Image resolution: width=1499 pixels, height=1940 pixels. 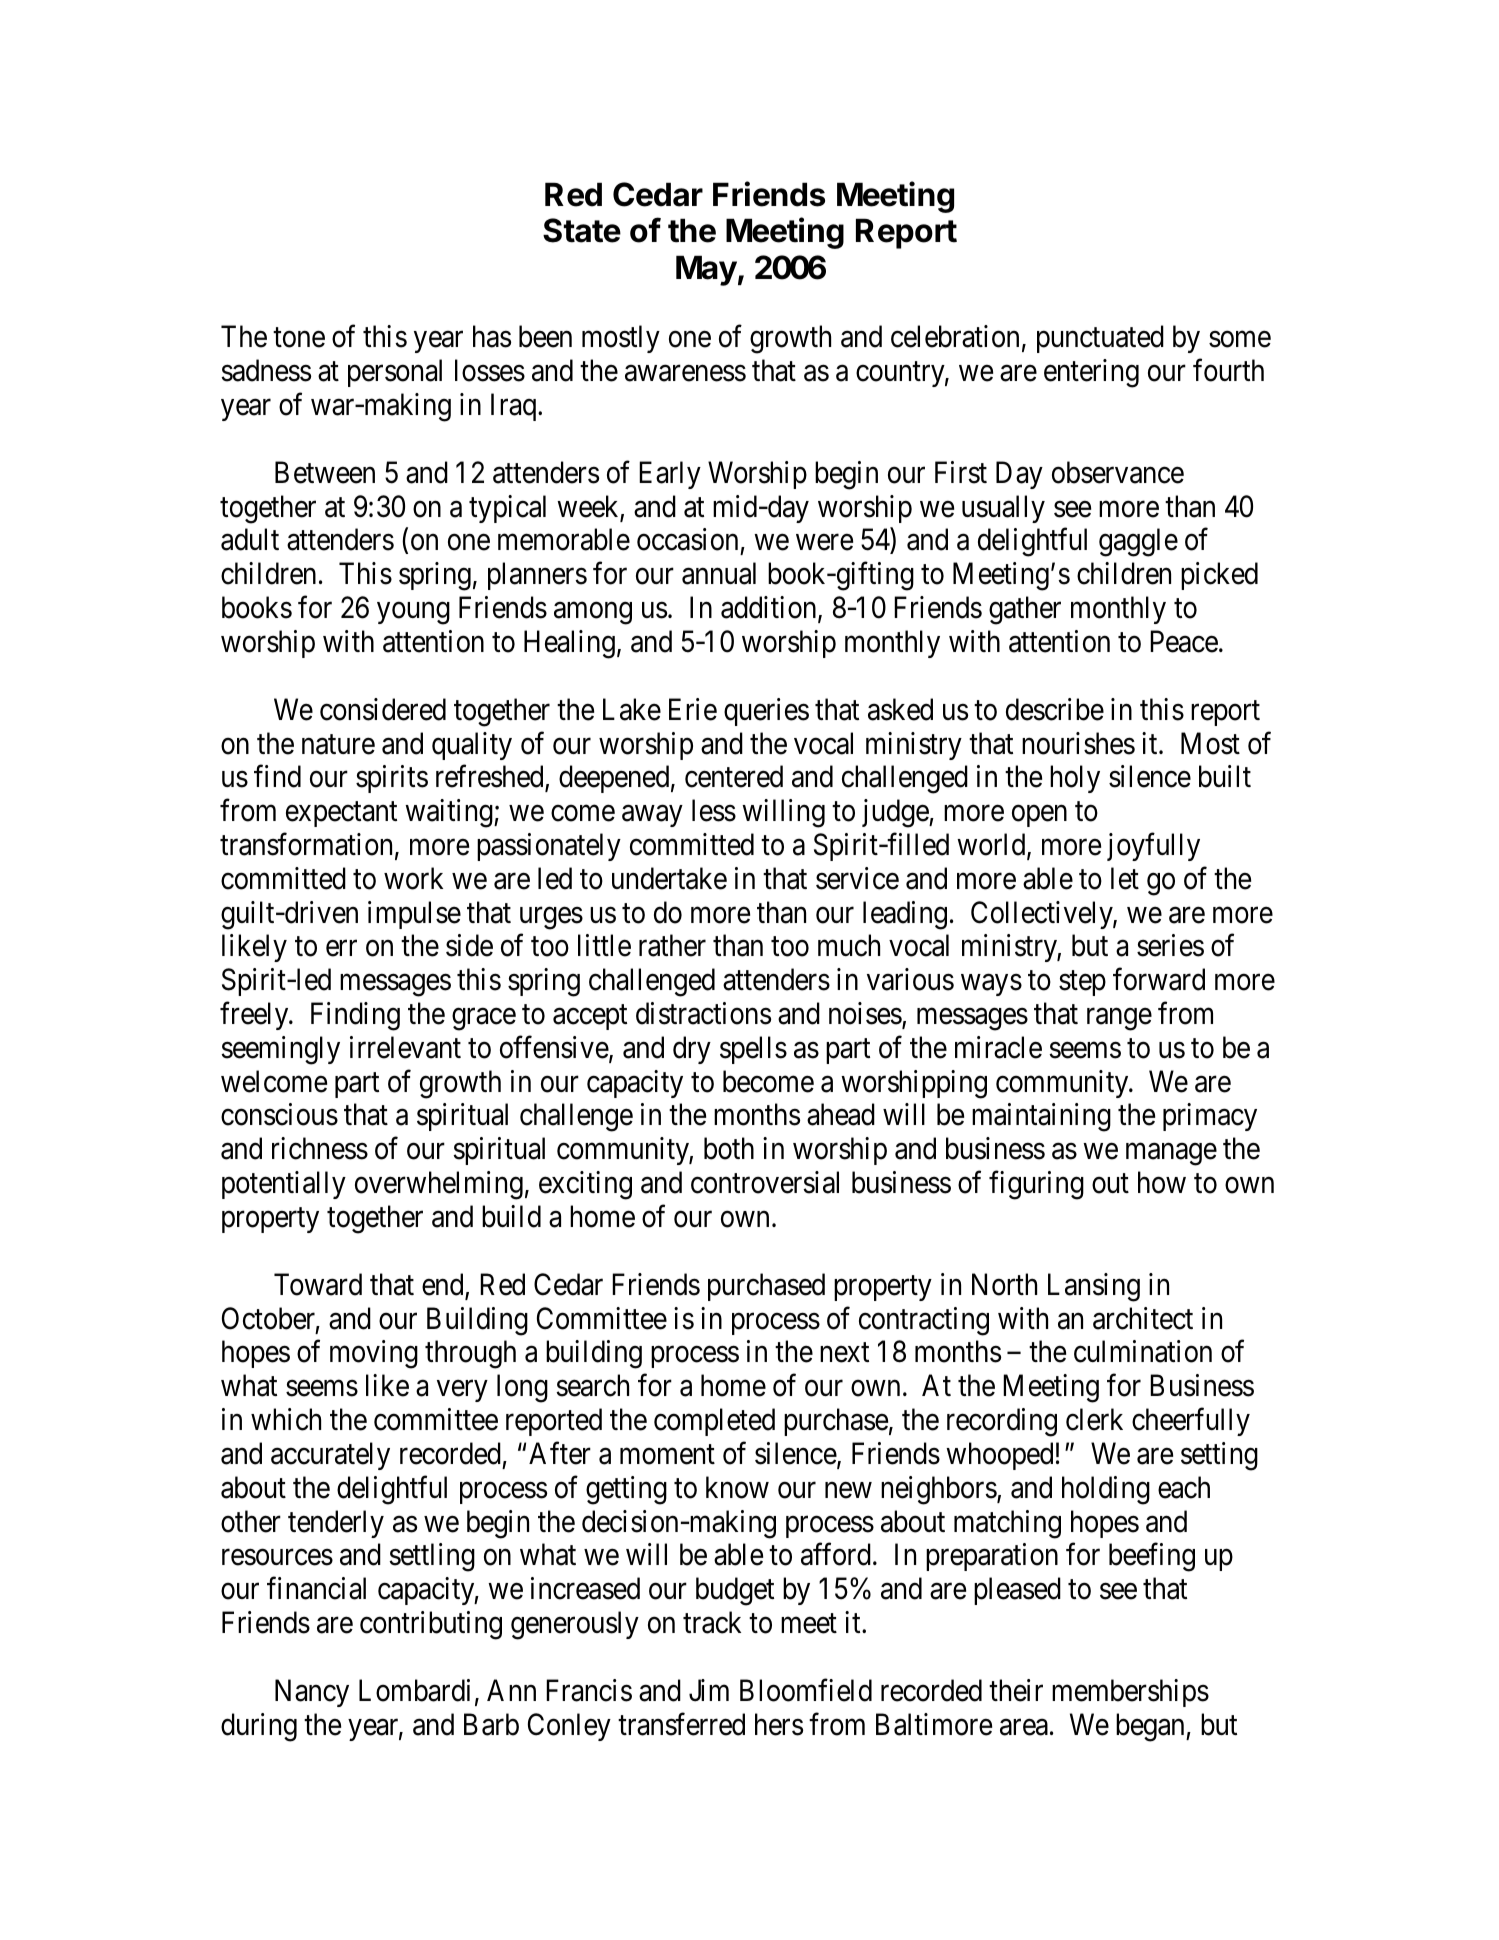 What do you see at coordinates (299, 338) in the document?
I see `tone` at bounding box center [299, 338].
